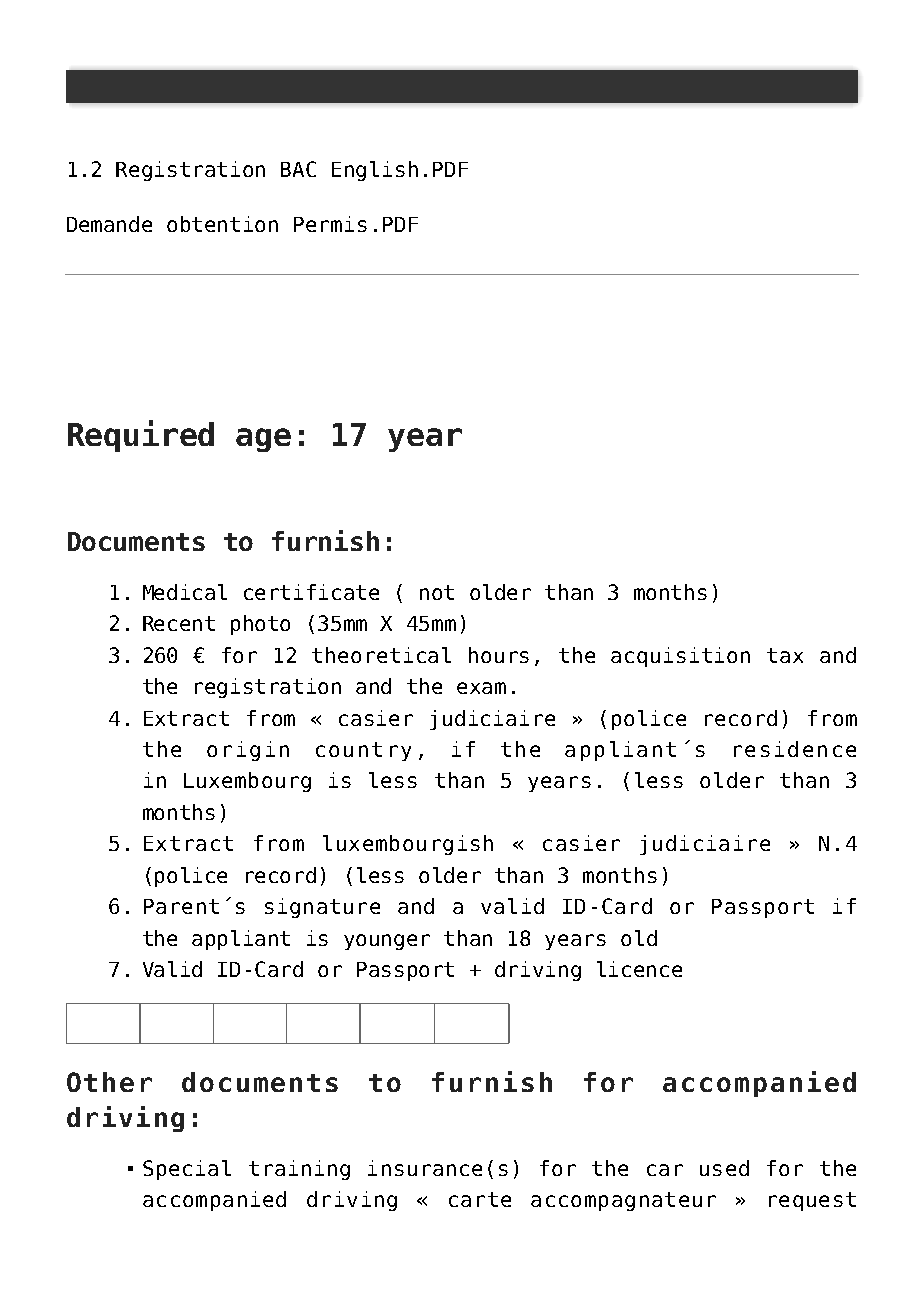 The height and width of the screenshot is (1308, 924). What do you see at coordinates (179, 623) in the screenshot?
I see `Recent` at bounding box center [179, 623].
